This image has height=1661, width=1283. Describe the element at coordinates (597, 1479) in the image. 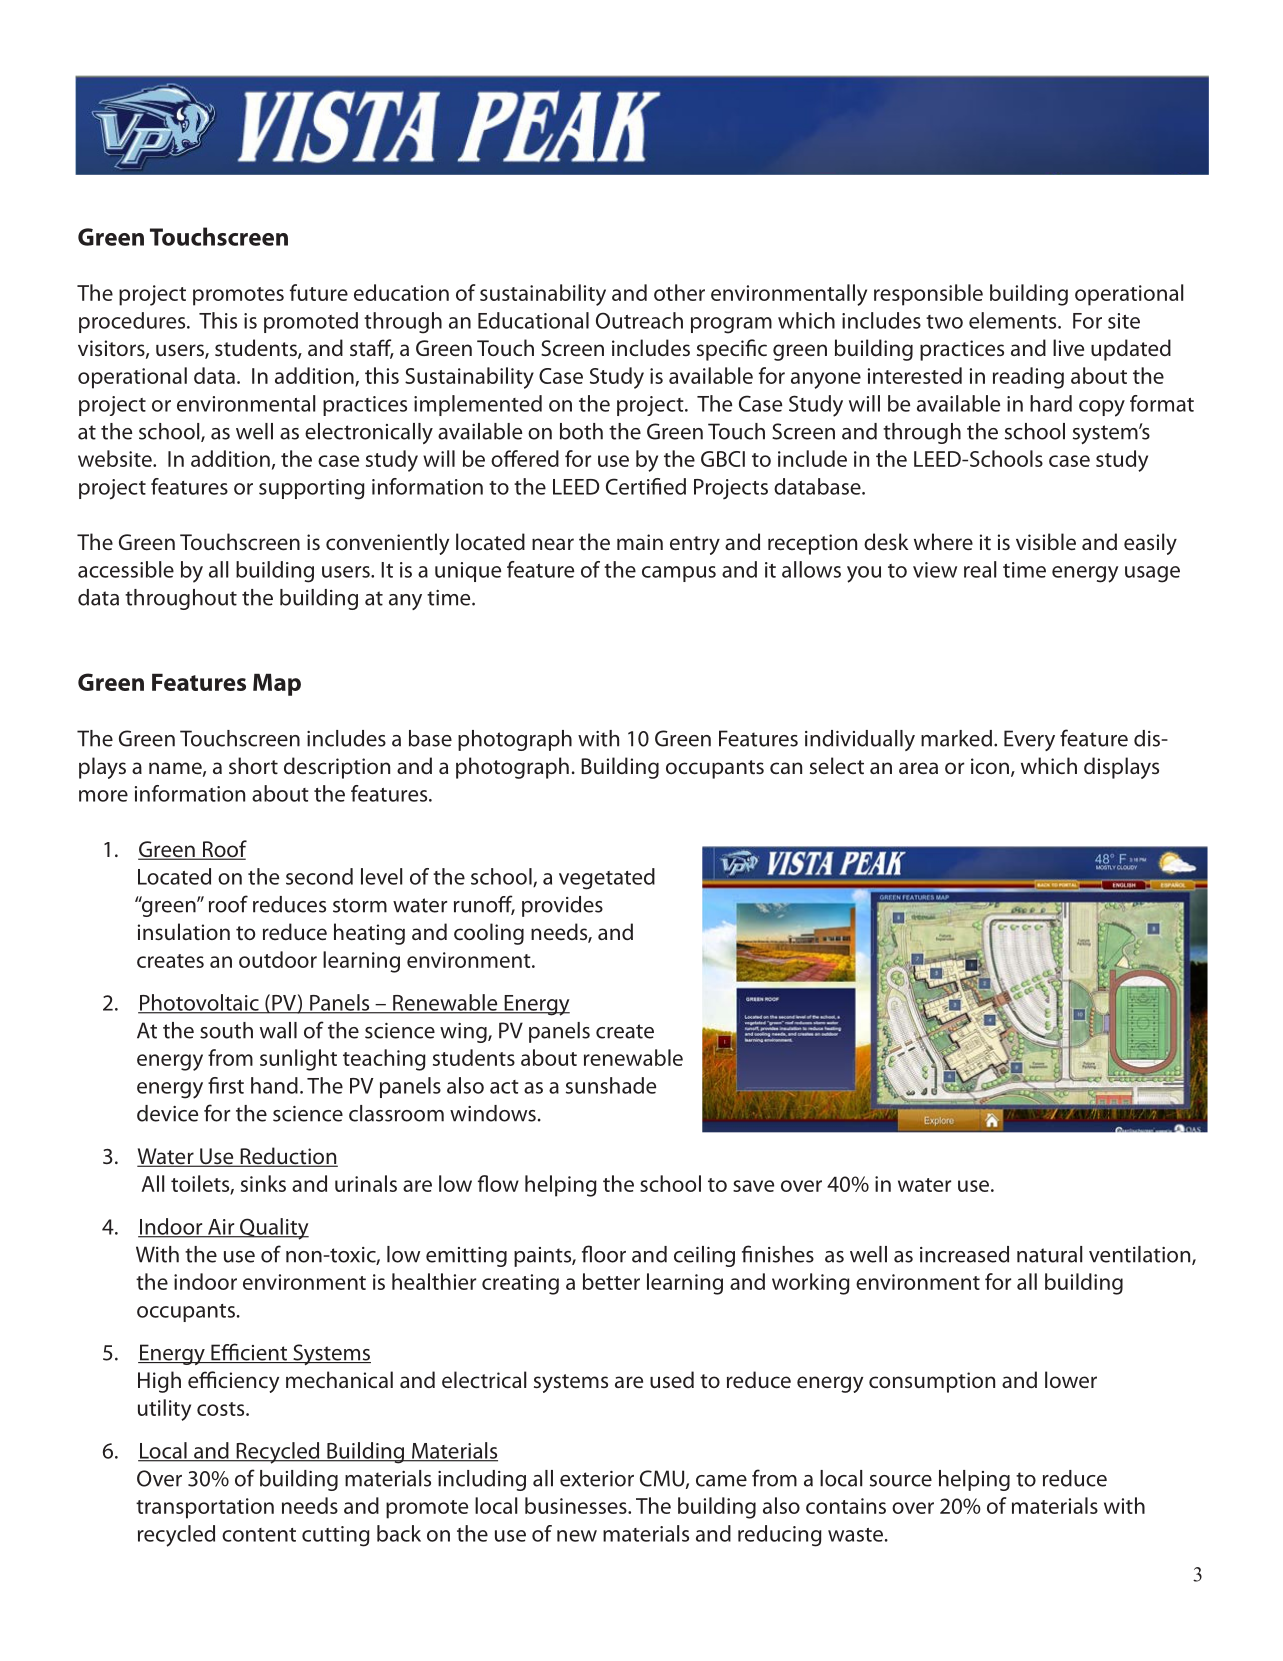

I see `exterior` at that location.
